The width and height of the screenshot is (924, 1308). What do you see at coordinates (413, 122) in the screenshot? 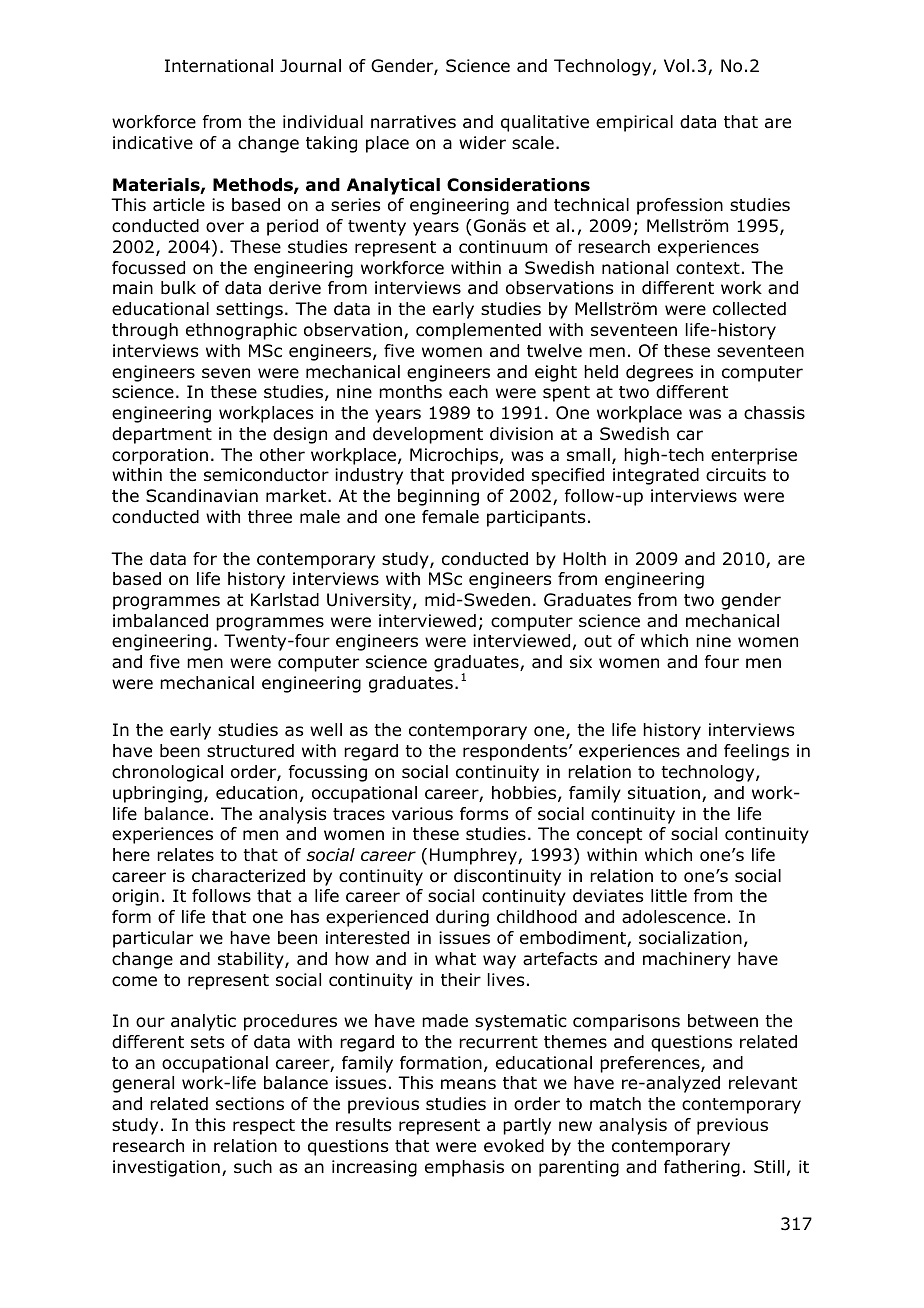
I see `narratives` at bounding box center [413, 122].
